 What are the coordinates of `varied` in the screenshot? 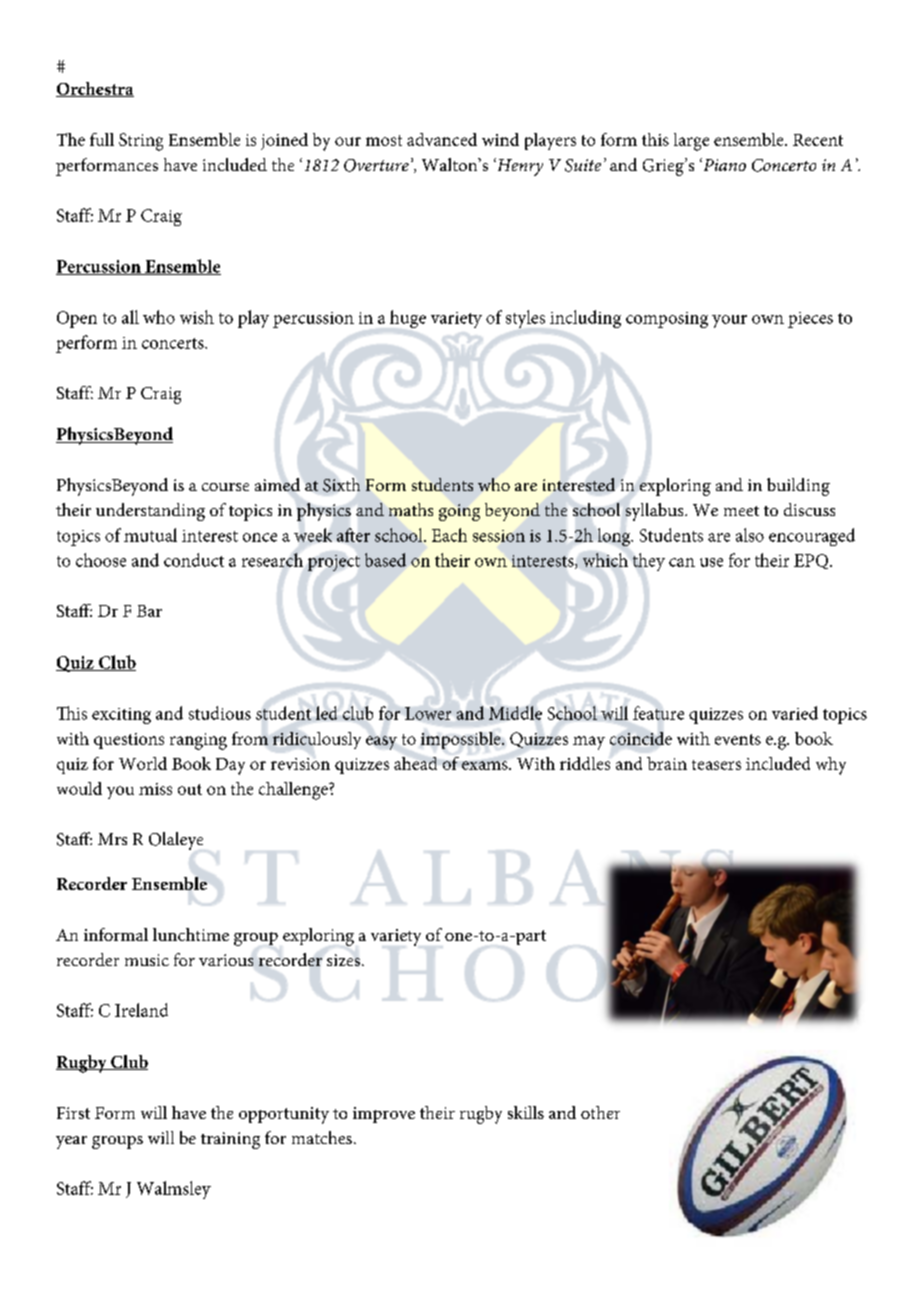 It's located at (795, 713).
